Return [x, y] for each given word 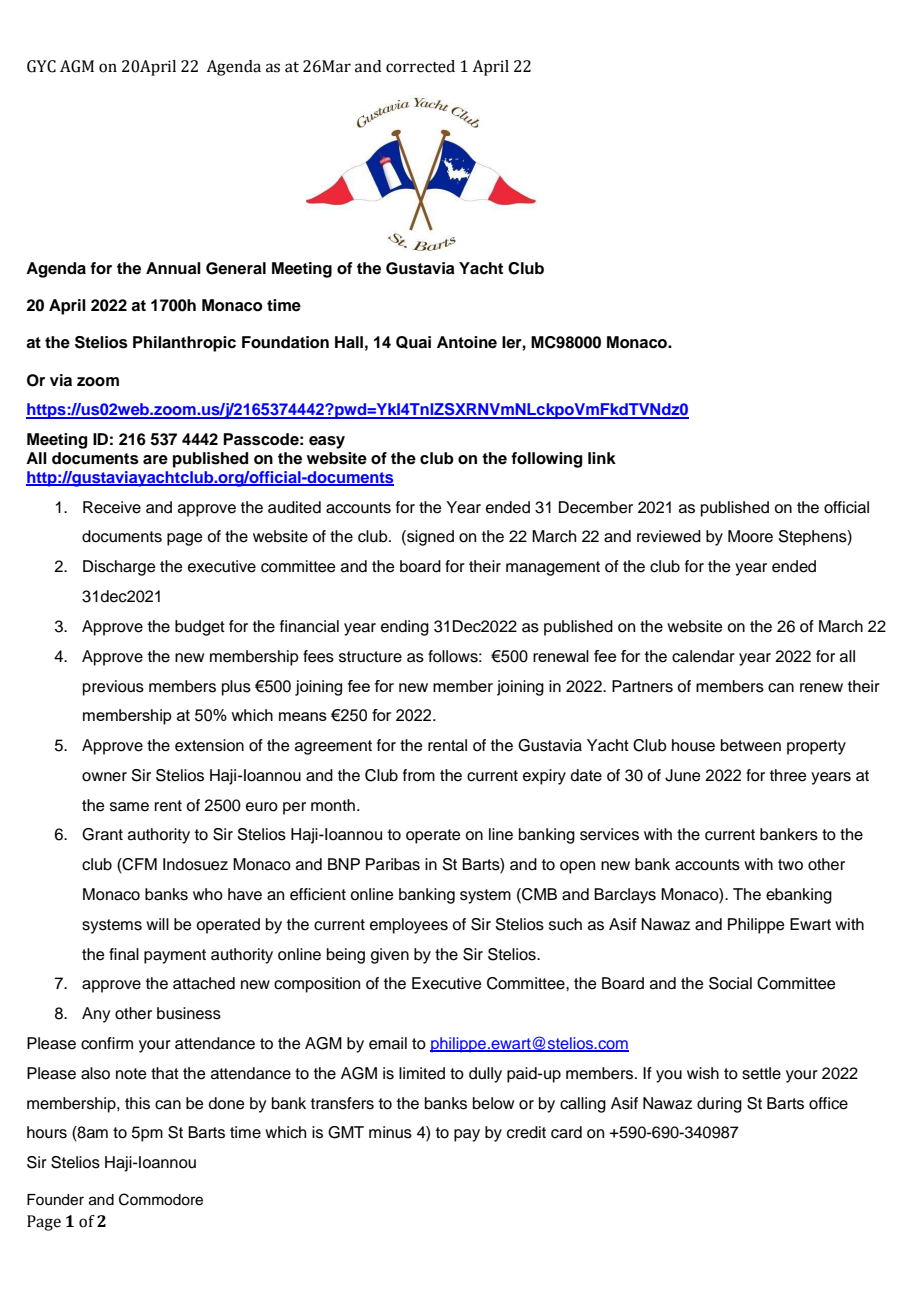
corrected [420, 66]
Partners [642, 686]
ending [405, 628]
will [157, 924]
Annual [173, 268]
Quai [413, 342]
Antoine [467, 342]
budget [200, 628]
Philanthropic [184, 344]
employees [409, 926]
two [790, 865]
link [602, 458]
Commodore [161, 1199]
